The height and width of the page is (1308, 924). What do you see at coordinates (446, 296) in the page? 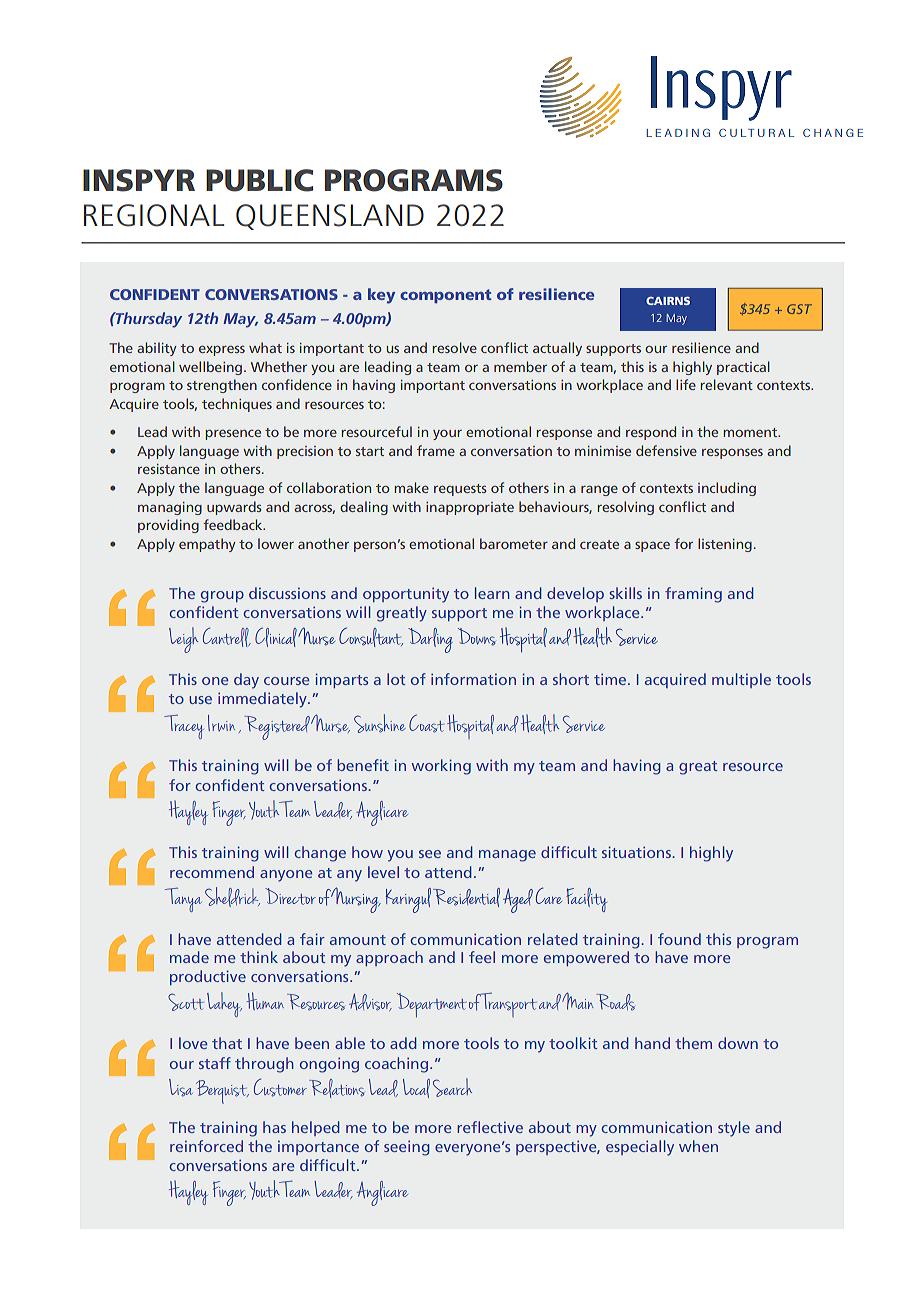
I see `component` at bounding box center [446, 296].
